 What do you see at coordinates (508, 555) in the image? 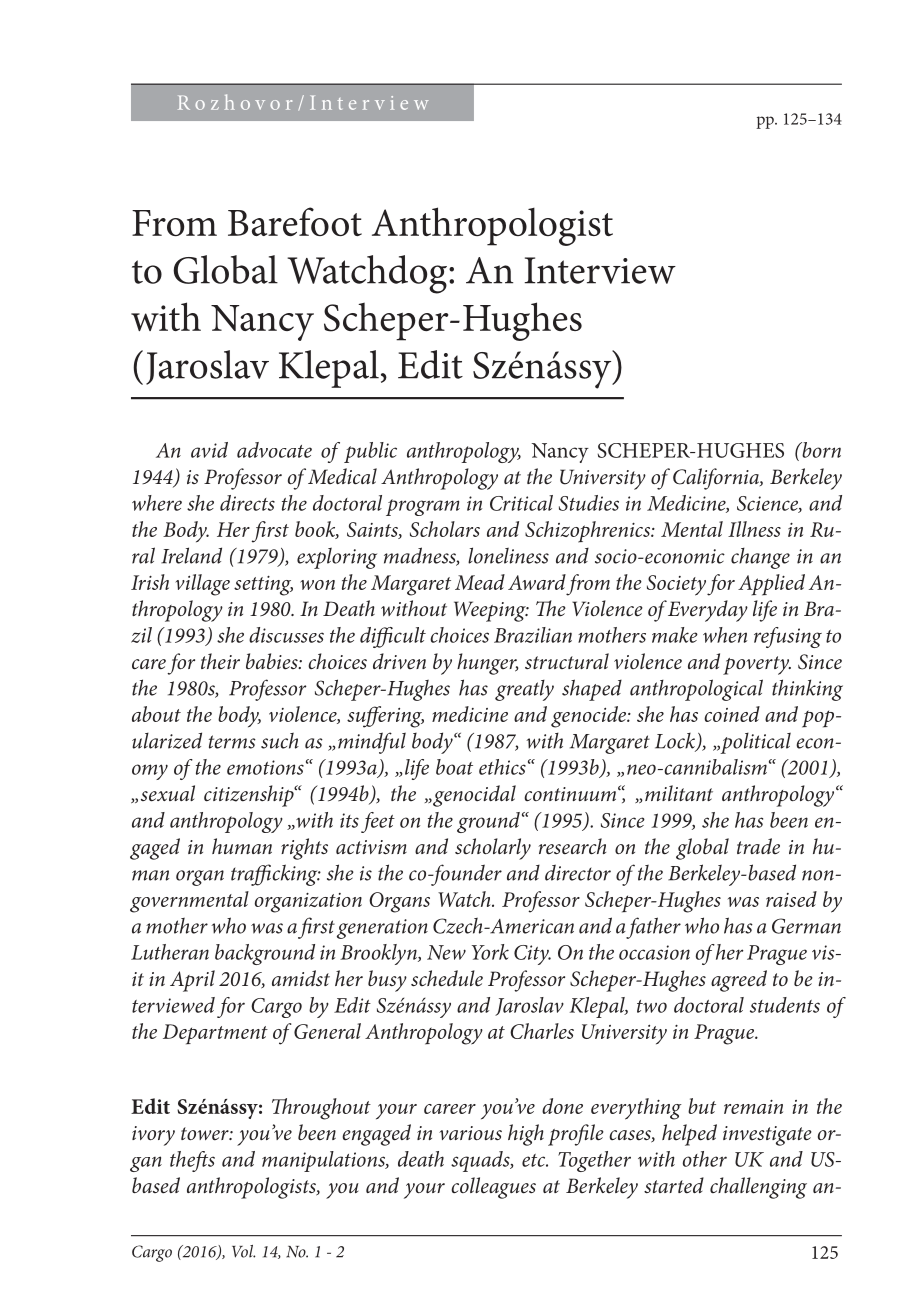
I see `loneliness` at bounding box center [508, 555].
